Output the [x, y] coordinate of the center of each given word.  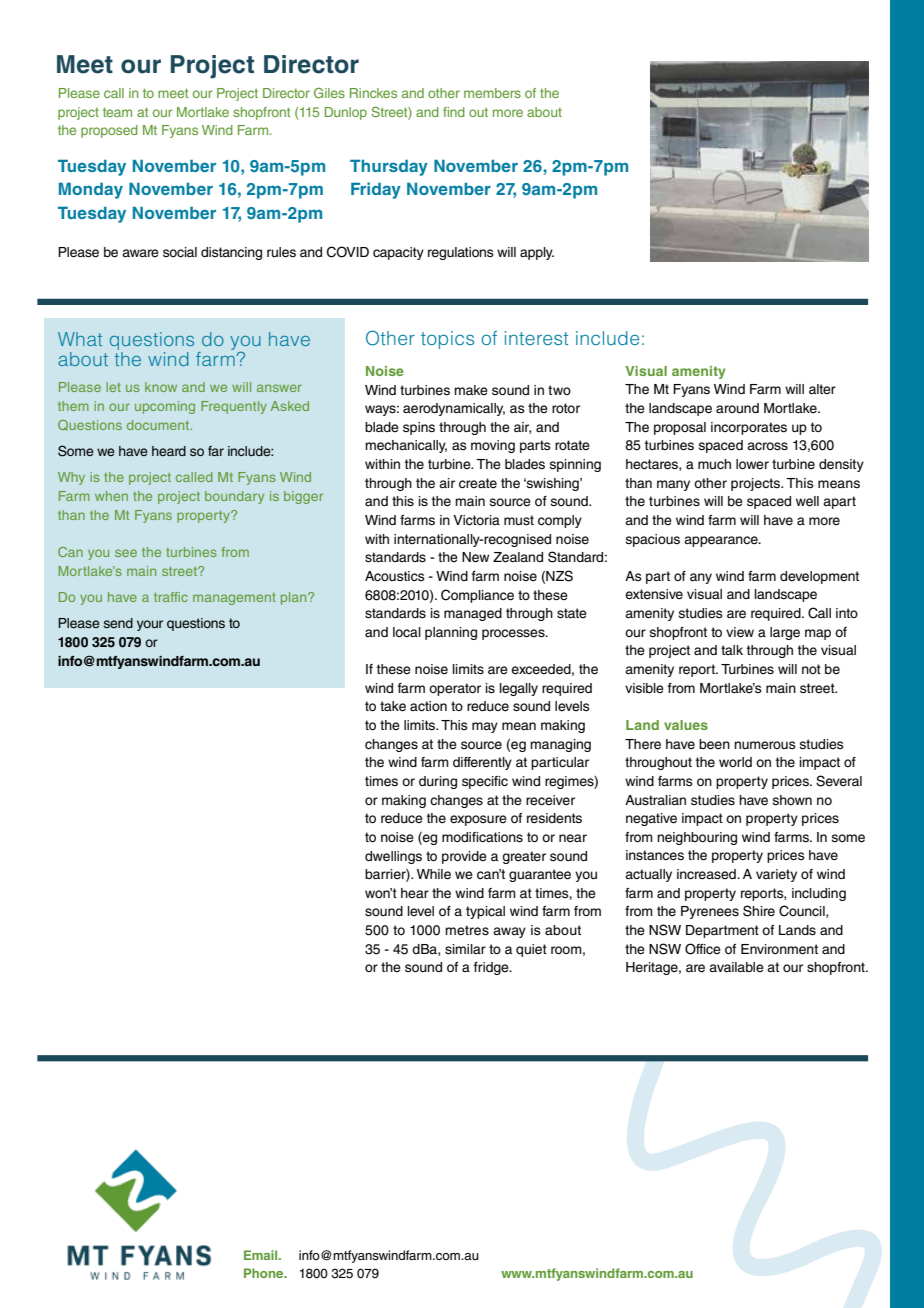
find [454, 112]
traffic [171, 597]
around [737, 408]
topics [447, 340]
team [117, 112]
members [492, 93]
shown [792, 800]
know [161, 387]
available [736, 967]
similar [465, 949]
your [150, 625]
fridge [492, 968]
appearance [722, 541]
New [475, 557]
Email [262, 1255]
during [438, 782]
